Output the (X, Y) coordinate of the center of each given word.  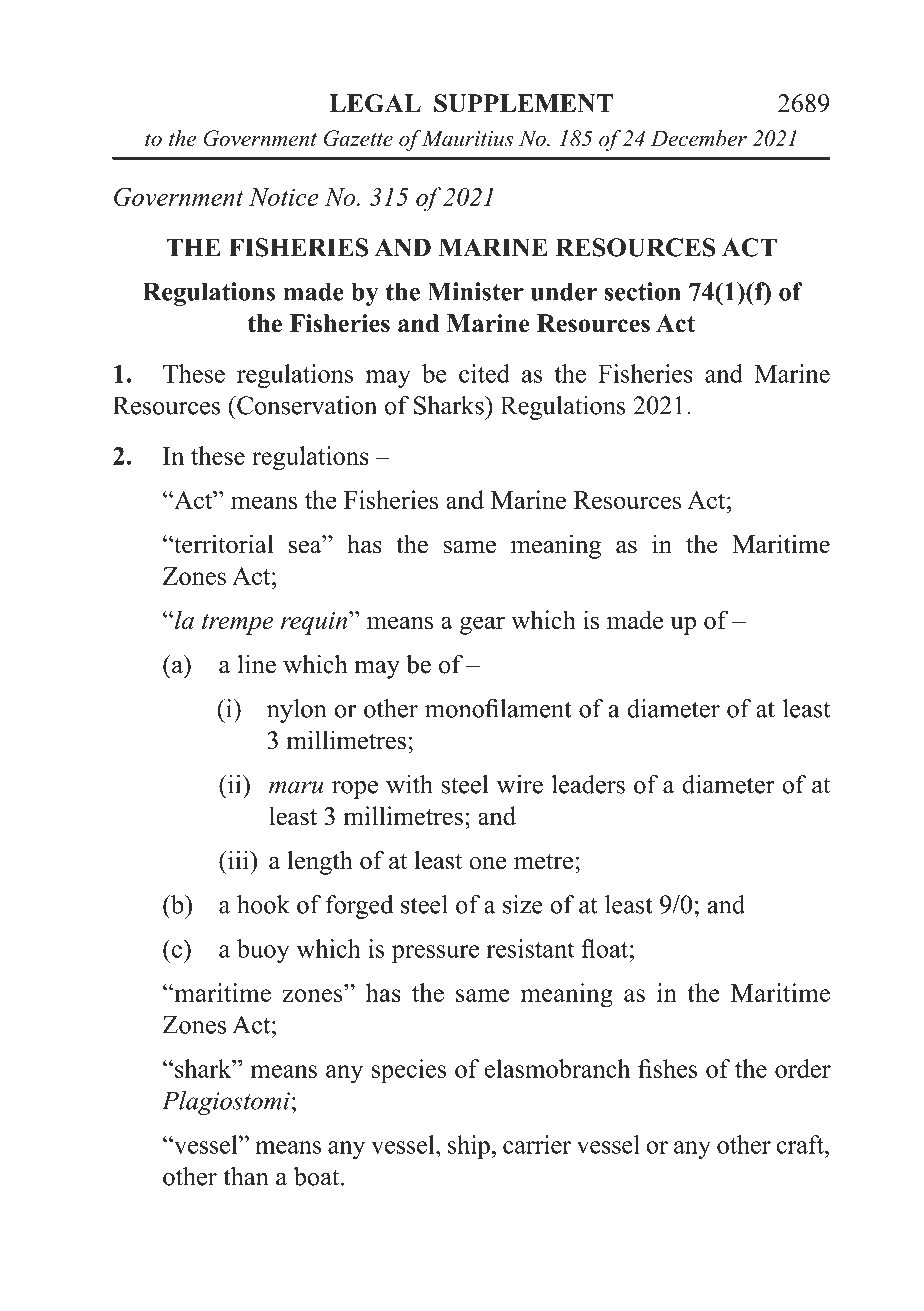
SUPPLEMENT (523, 103)
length (320, 862)
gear (482, 625)
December (699, 138)
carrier (537, 1144)
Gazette (358, 138)
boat (318, 1176)
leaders (588, 784)
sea (306, 547)
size (523, 904)
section (643, 291)
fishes (668, 1068)
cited (484, 373)
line (257, 664)
